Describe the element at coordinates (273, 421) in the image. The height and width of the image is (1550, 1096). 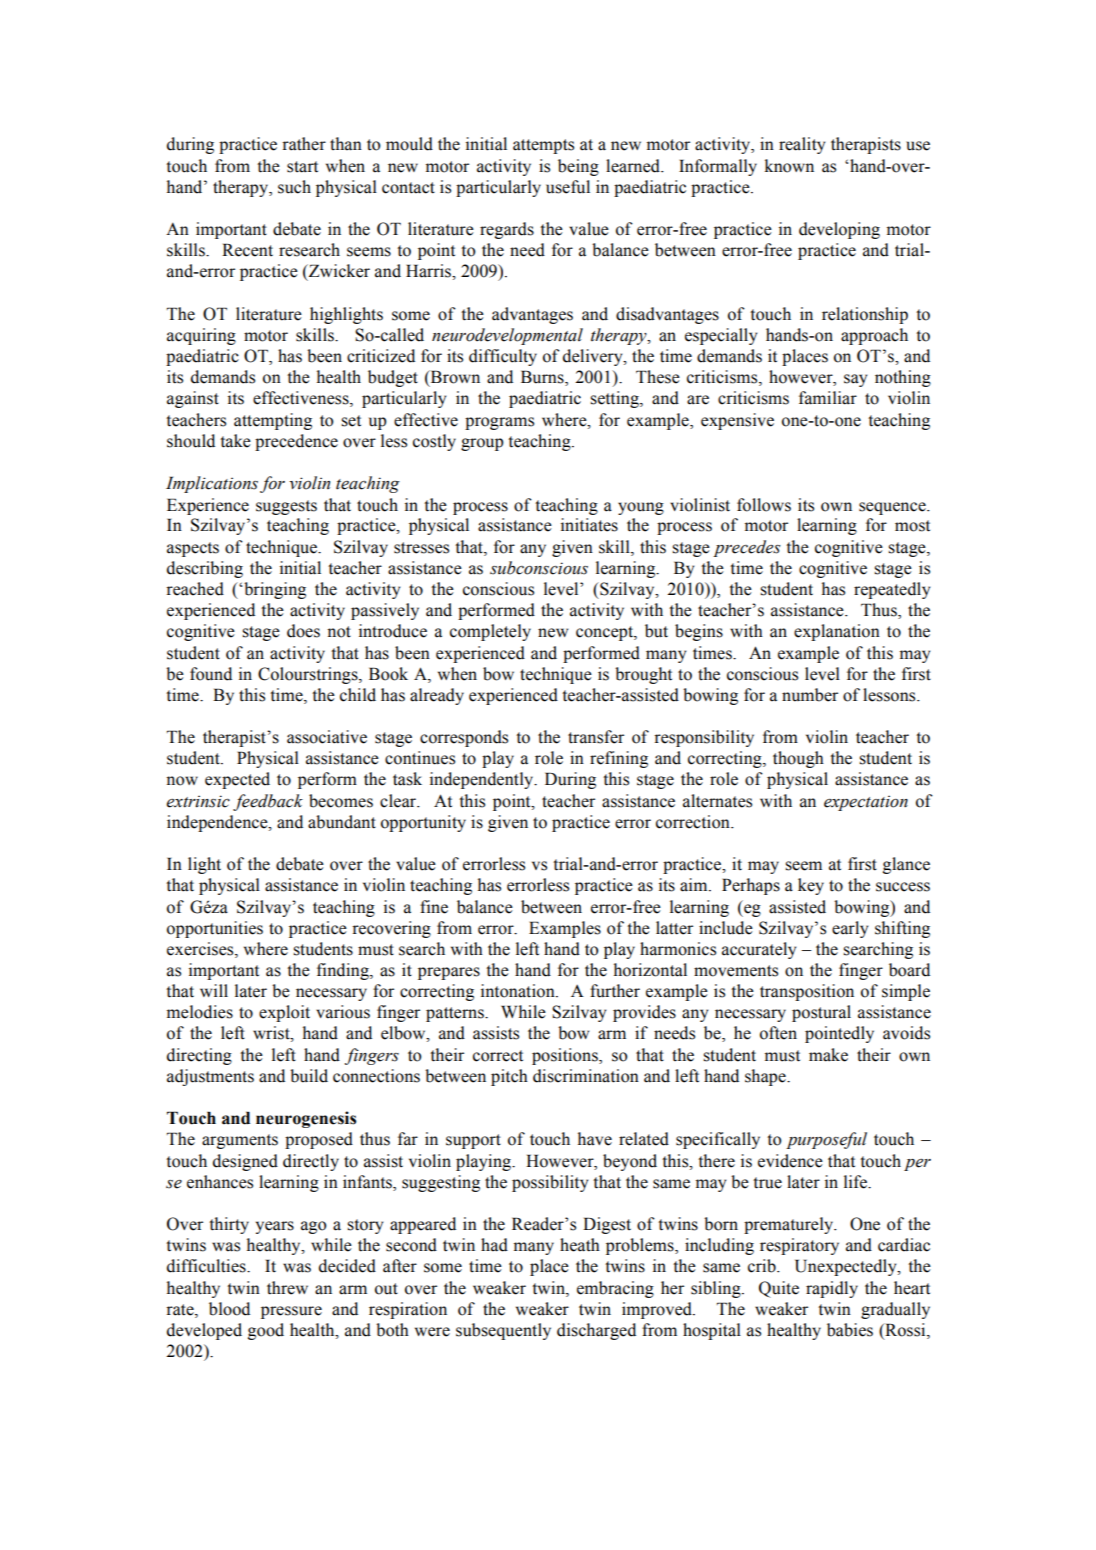
I see `attempting` at that location.
